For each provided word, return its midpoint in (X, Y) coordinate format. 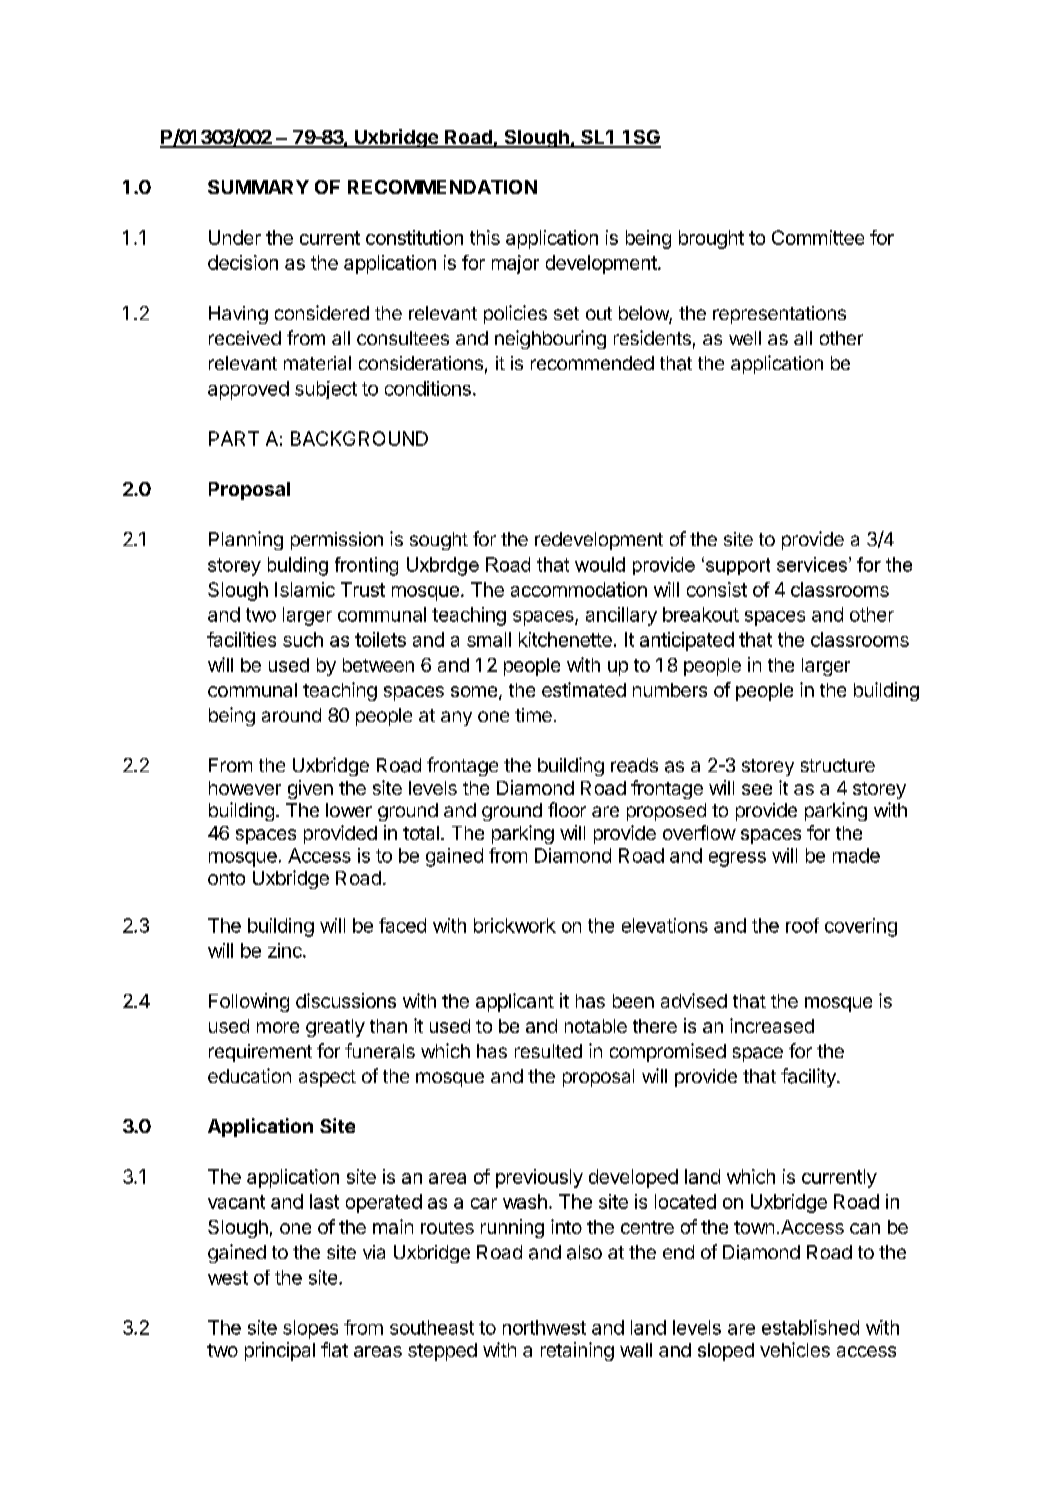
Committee (818, 237)
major (515, 264)
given (310, 789)
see (757, 789)
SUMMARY (258, 187)
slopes (310, 1329)
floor (567, 809)
